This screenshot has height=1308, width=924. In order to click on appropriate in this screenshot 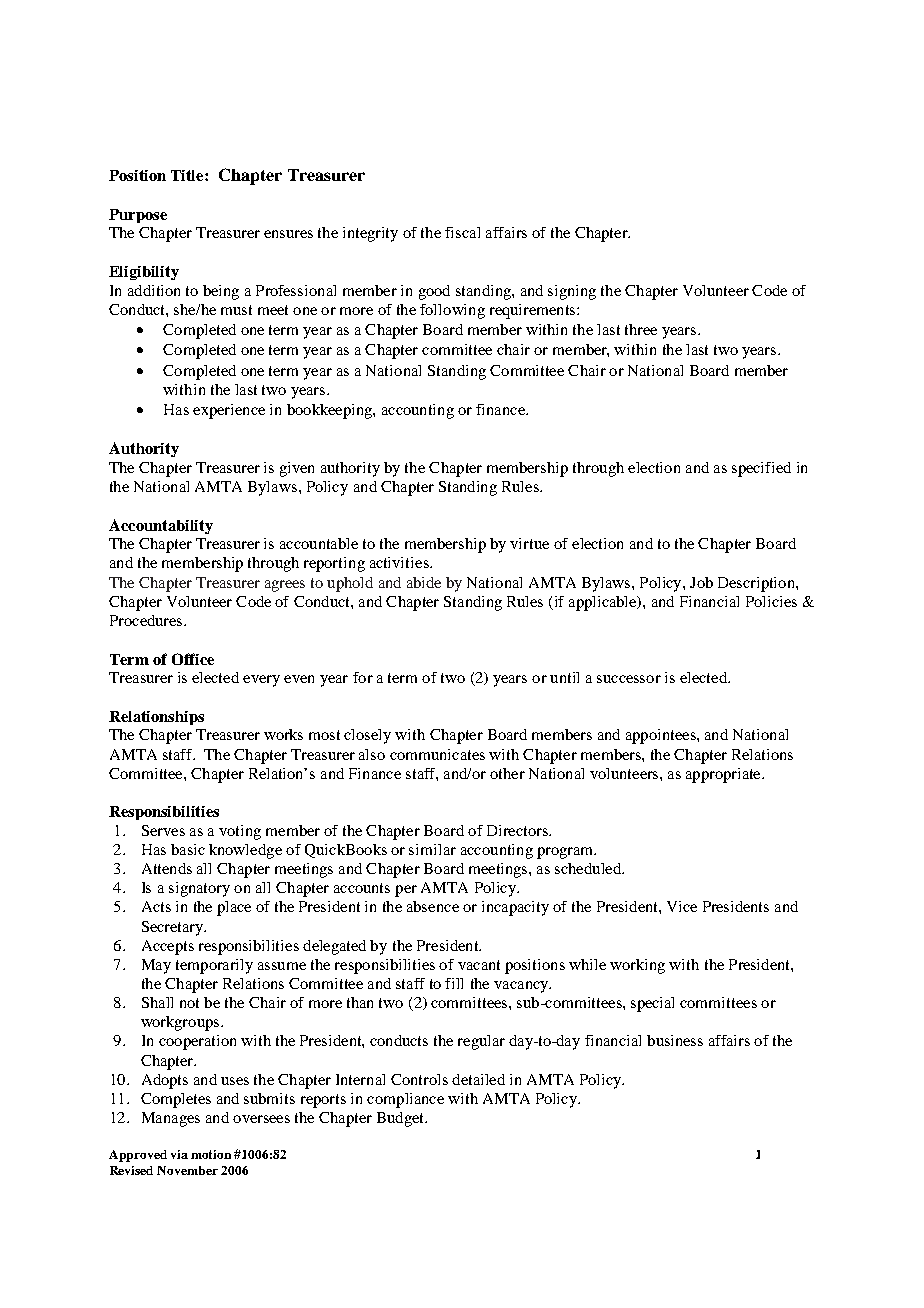, I will do `click(724, 775)`.
